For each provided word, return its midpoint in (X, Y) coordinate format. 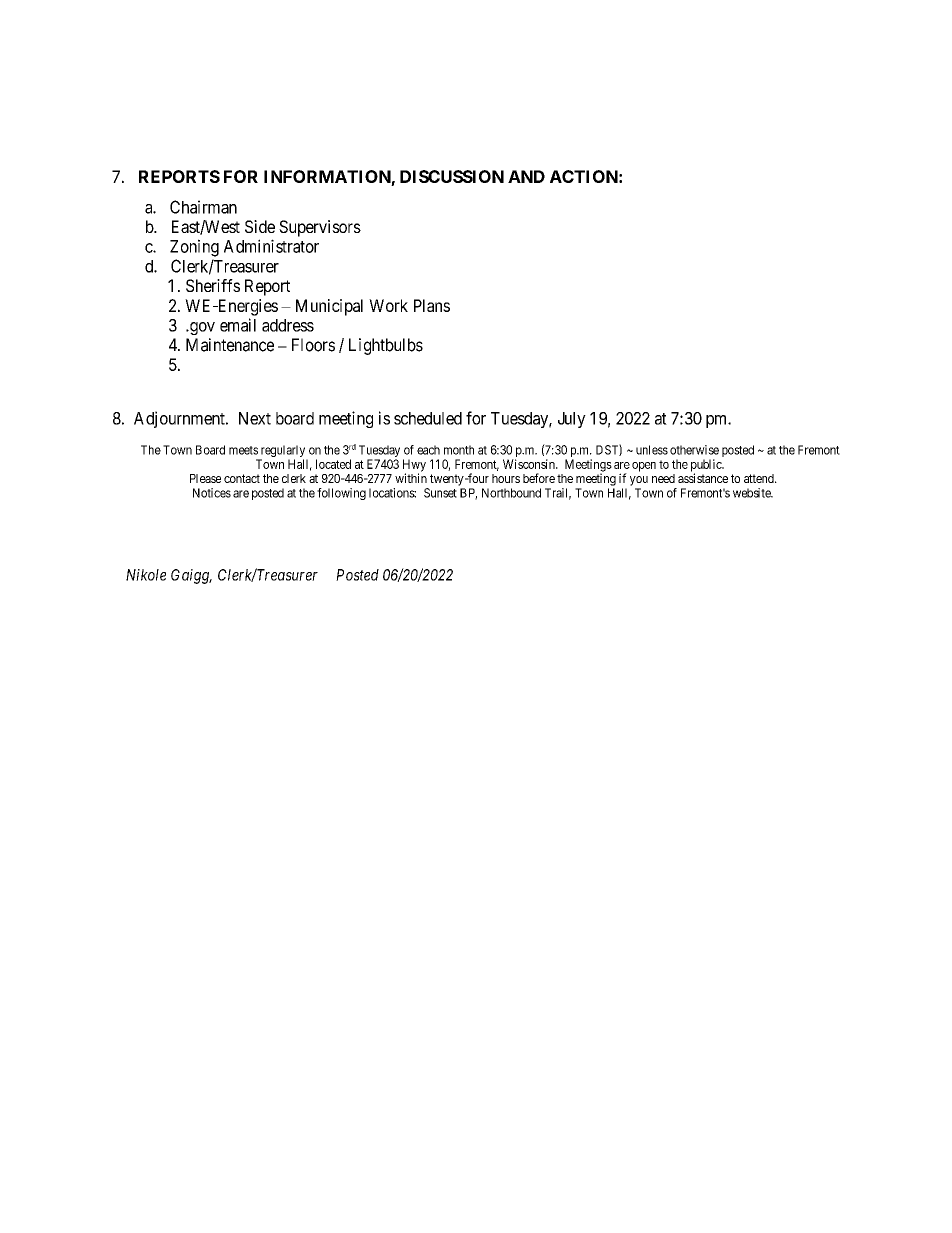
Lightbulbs (386, 346)
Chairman (203, 207)
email (238, 325)
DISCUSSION (452, 176)
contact (242, 478)
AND (526, 176)
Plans (432, 305)
